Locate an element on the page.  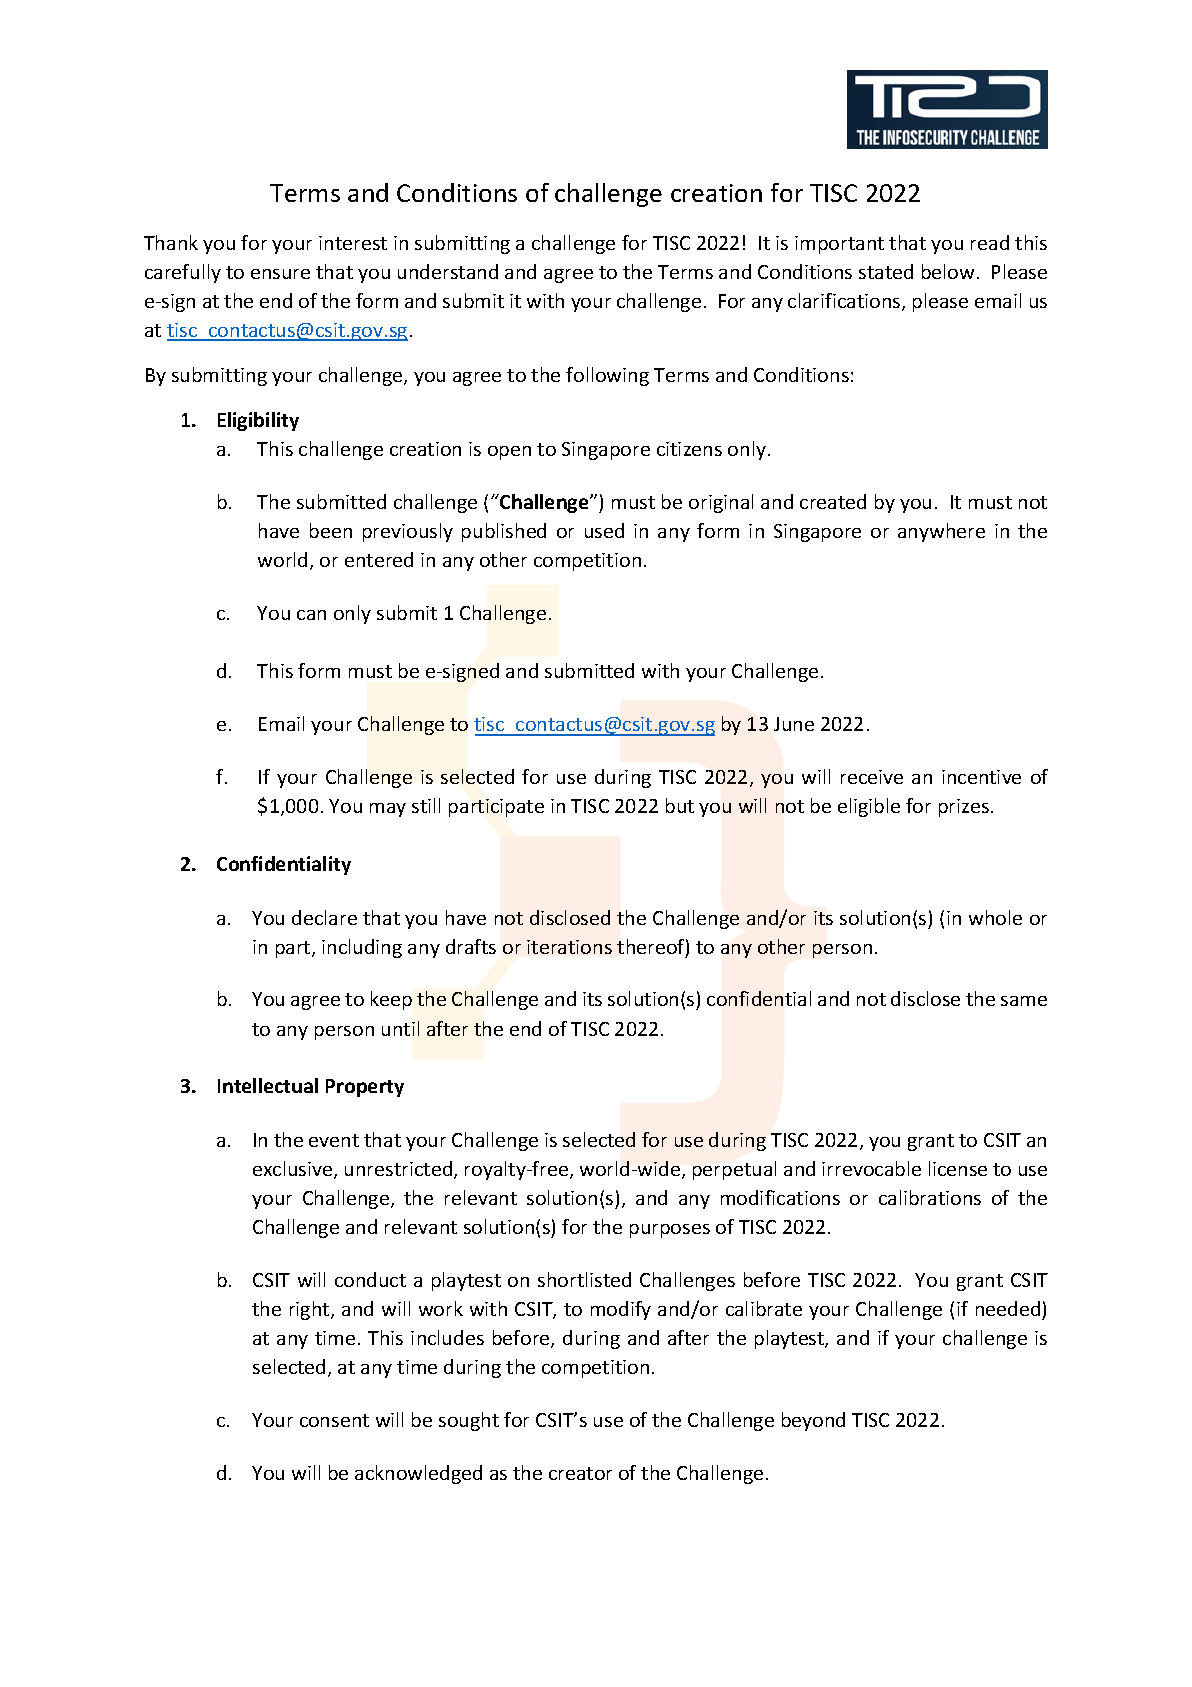
but is located at coordinates (680, 805).
